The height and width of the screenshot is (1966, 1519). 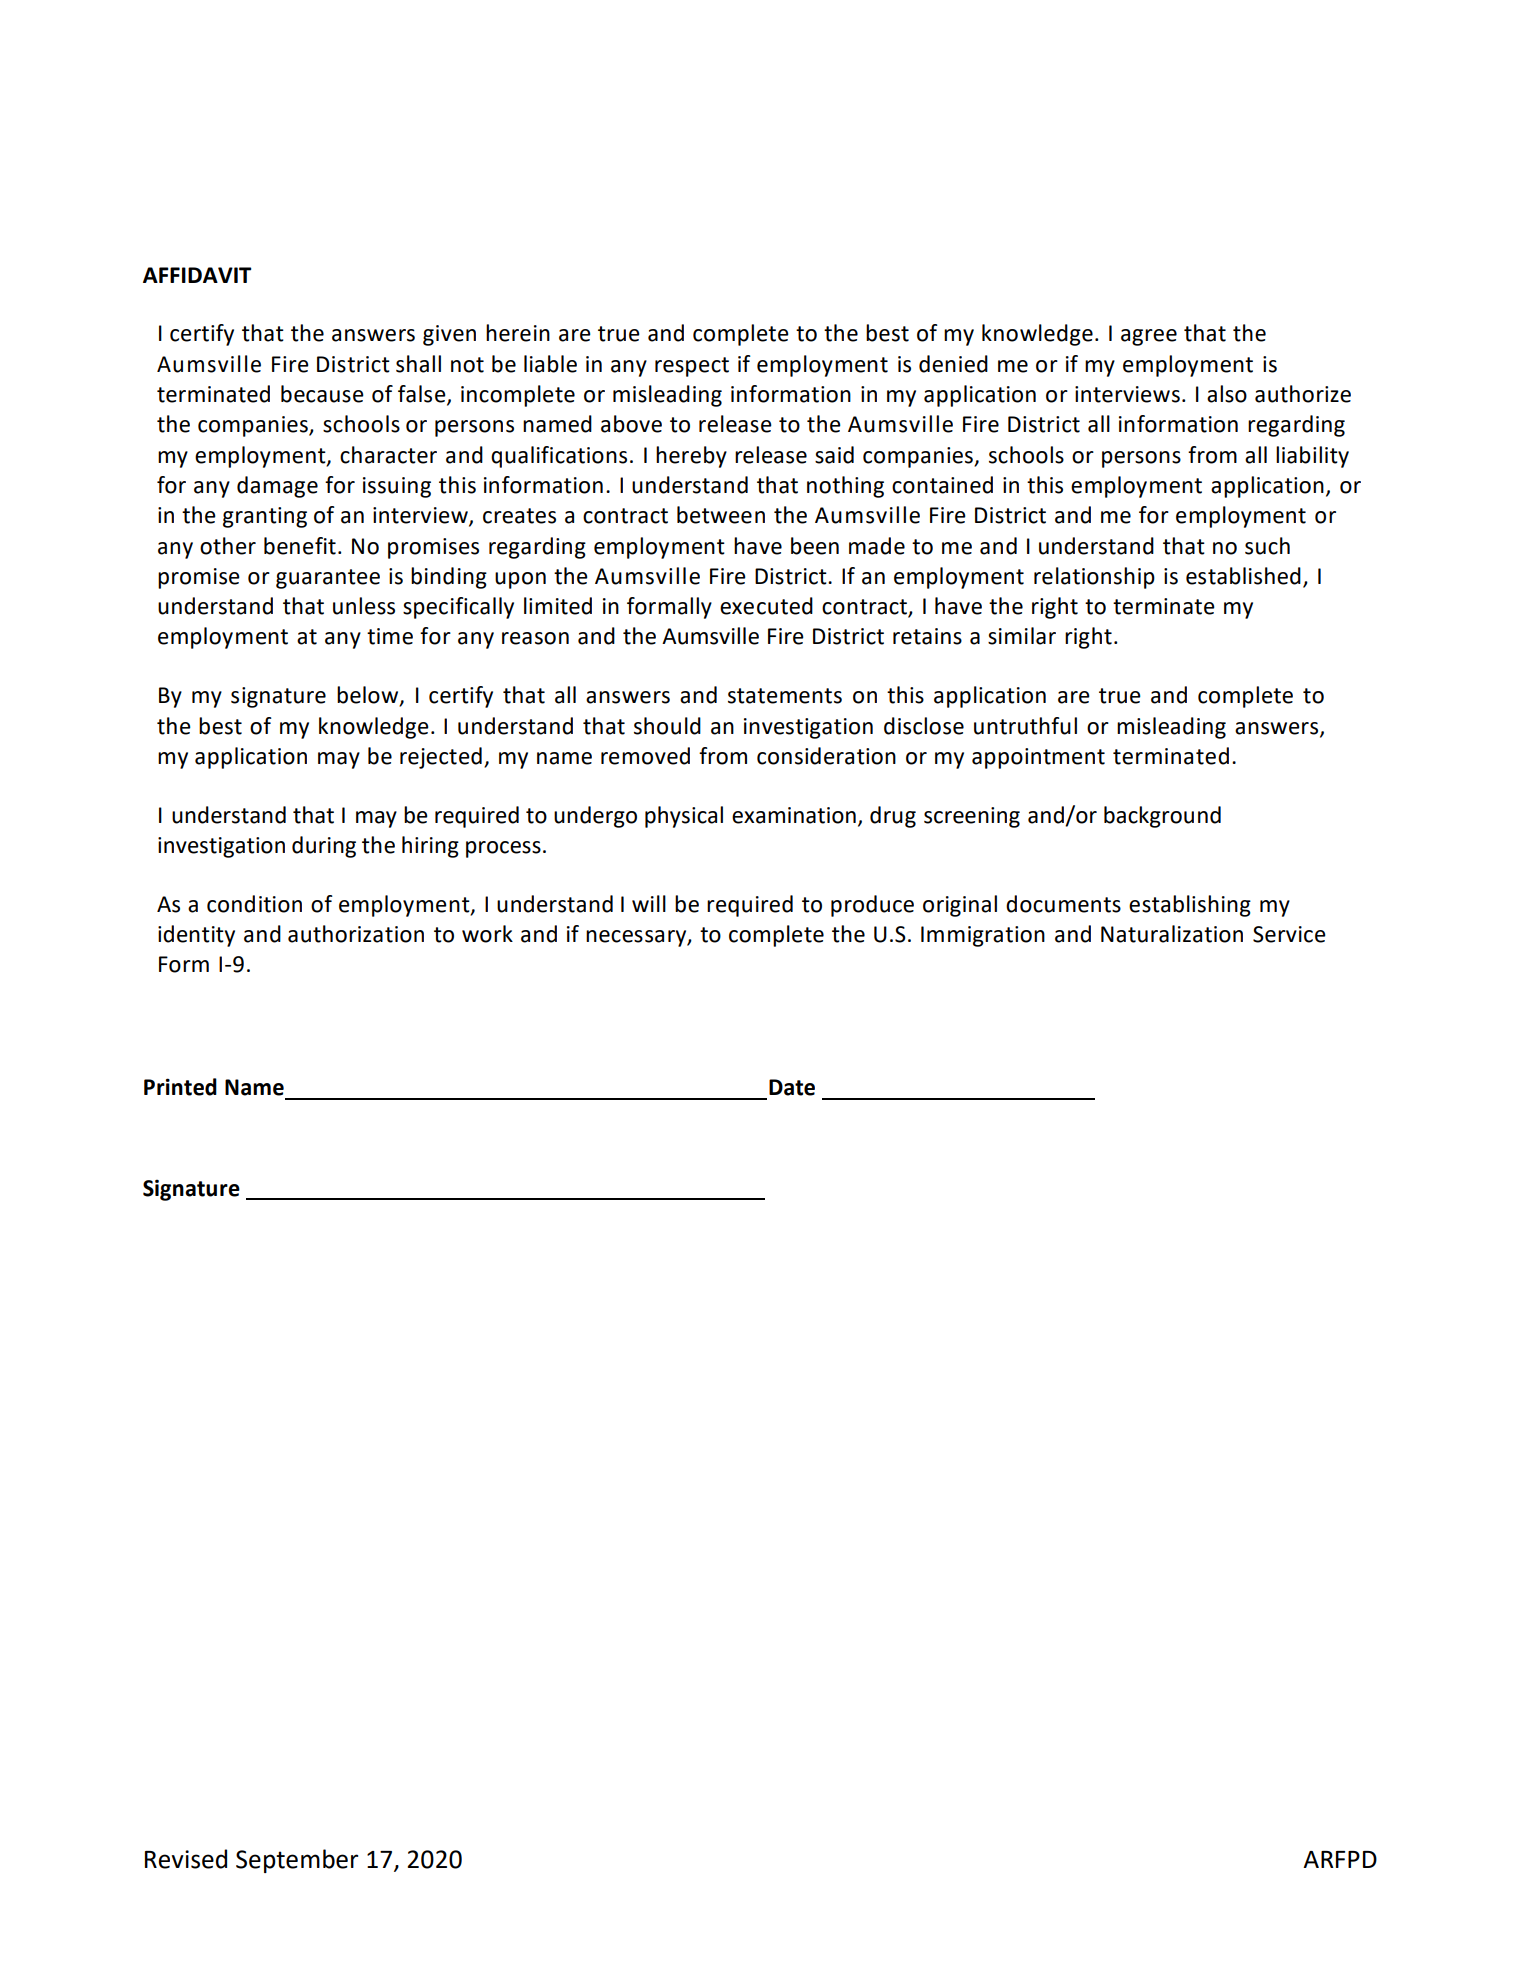 I want to click on Printed, so click(x=180, y=1087).
